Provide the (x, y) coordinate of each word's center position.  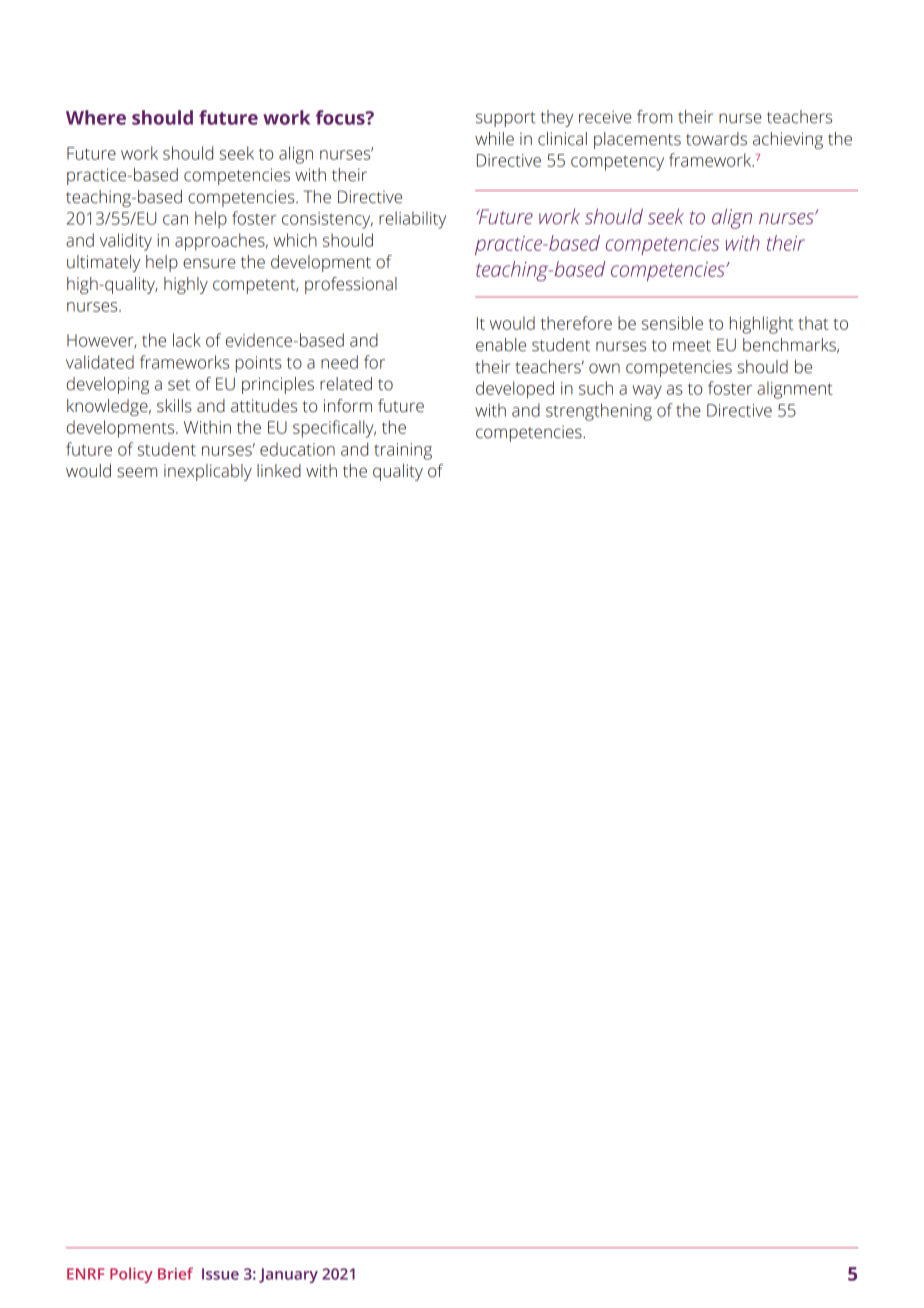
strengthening (599, 412)
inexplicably (208, 472)
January (288, 1275)
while (494, 139)
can (175, 220)
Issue (220, 1274)
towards (716, 139)
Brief (175, 1273)
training (403, 451)
